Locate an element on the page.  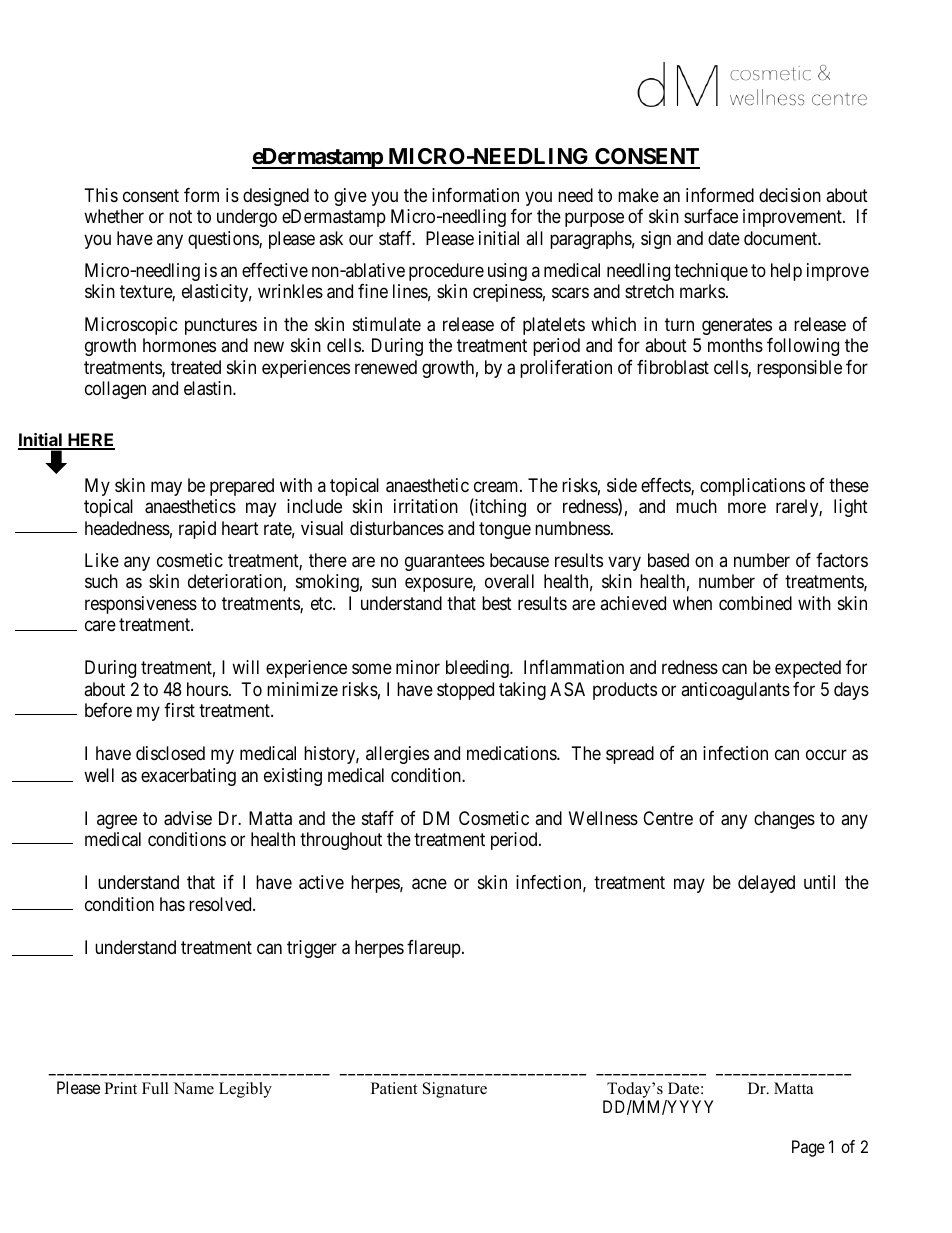
advise is located at coordinates (188, 818).
